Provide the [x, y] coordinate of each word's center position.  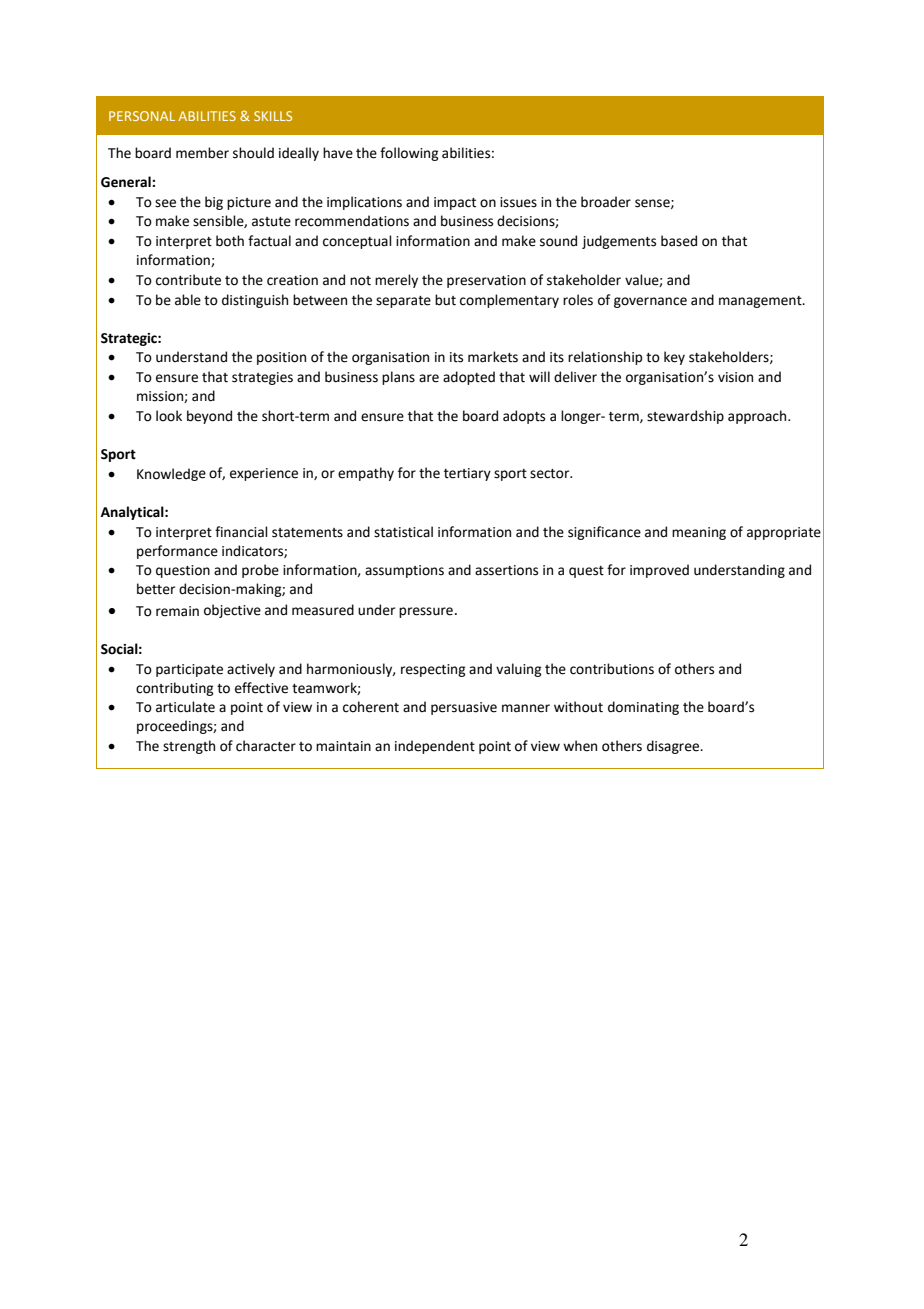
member [202, 153]
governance [650, 302]
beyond [209, 417]
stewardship [685, 417]
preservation [486, 281]
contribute [188, 280]
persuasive [464, 708]
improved [659, 571]
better [156, 589]
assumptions [404, 571]
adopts [524, 417]
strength [189, 747]
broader [606, 202]
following [409, 154]
